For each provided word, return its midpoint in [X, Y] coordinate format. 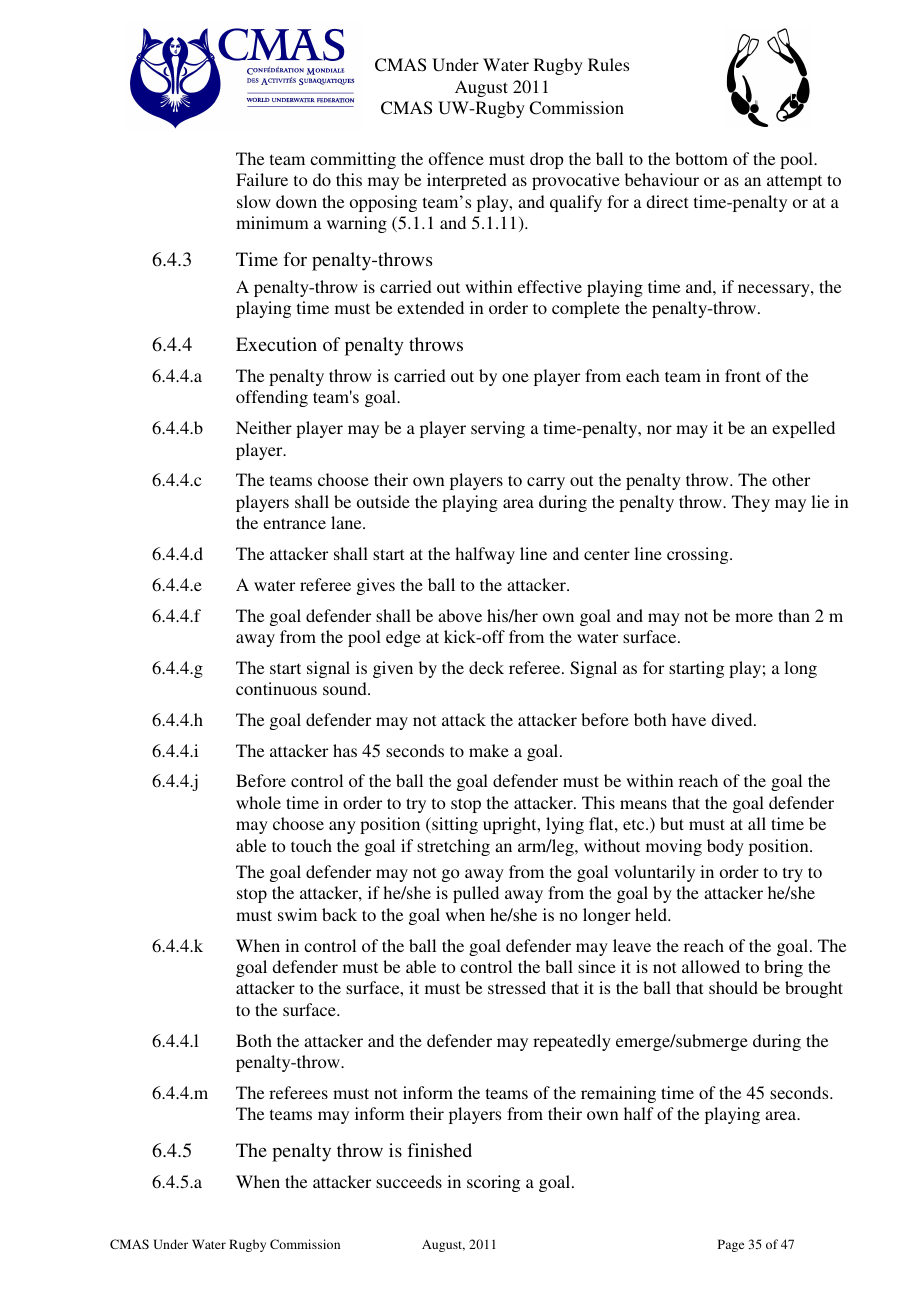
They [751, 503]
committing [353, 160]
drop [547, 160]
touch [311, 845]
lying [565, 825]
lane [347, 522]
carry [546, 483]
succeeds [409, 1181]
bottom [701, 158]
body [725, 847]
